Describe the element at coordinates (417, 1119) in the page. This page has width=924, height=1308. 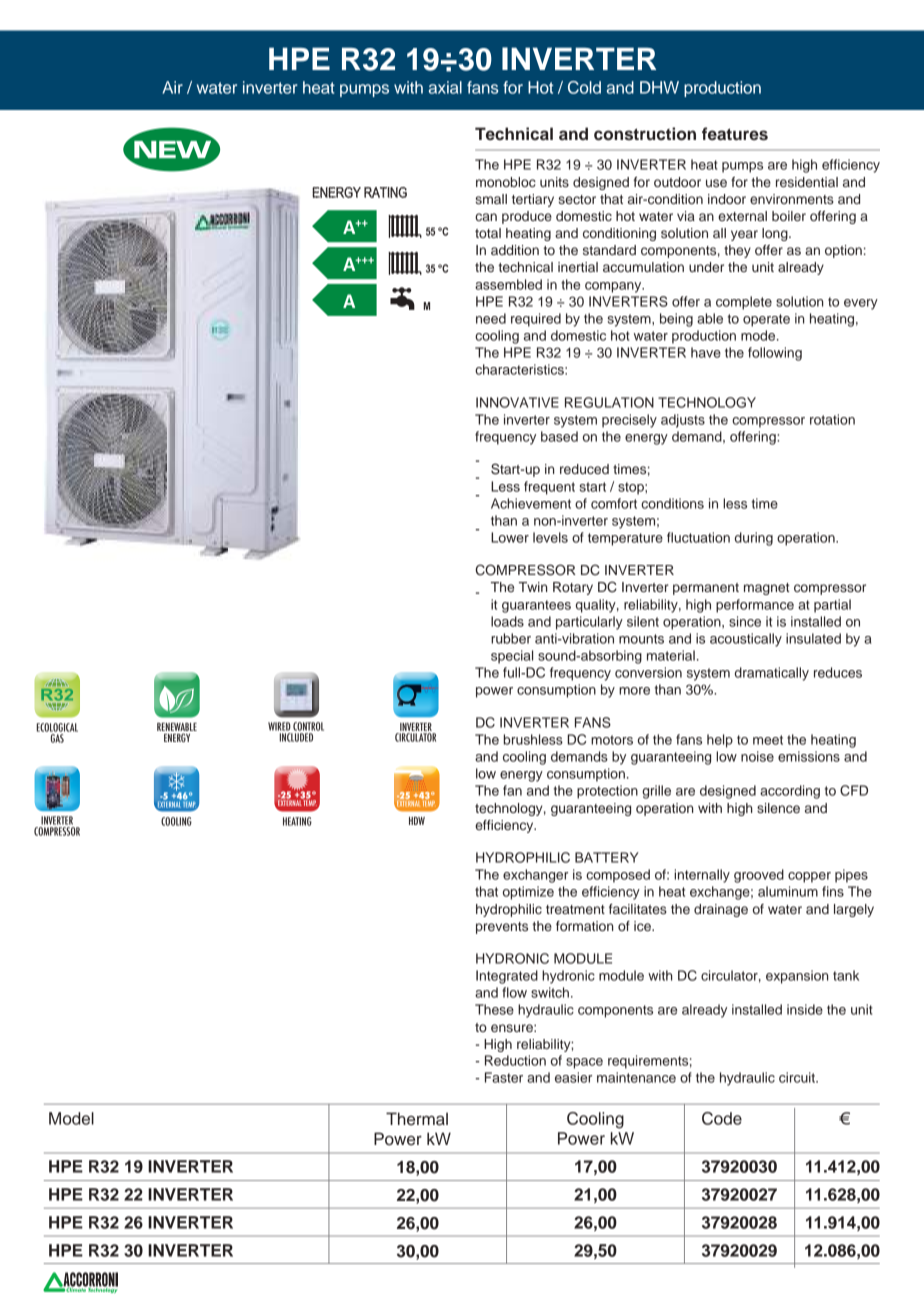
I see `Thermal` at that location.
